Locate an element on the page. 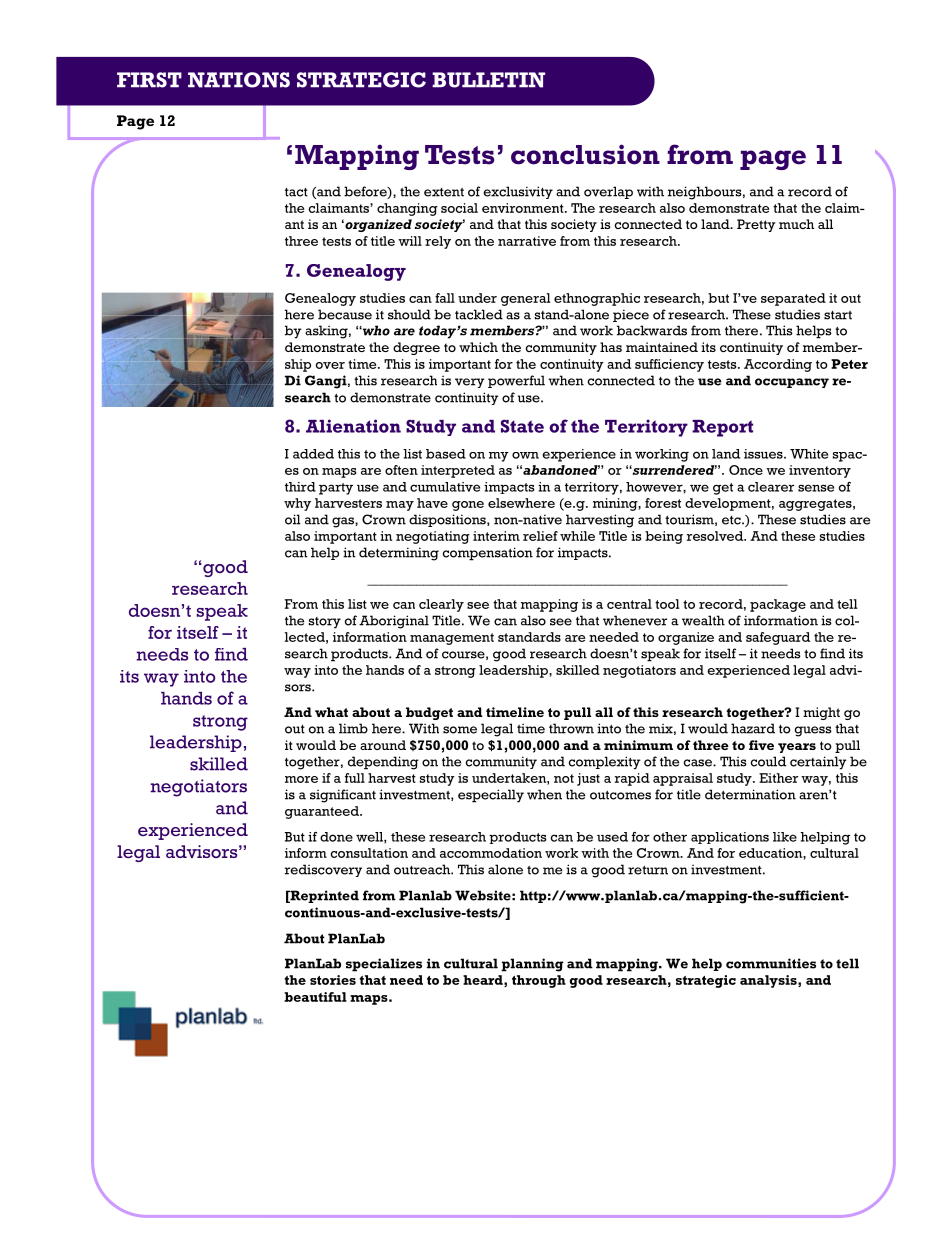  BULLETIN is located at coordinates (488, 80).
